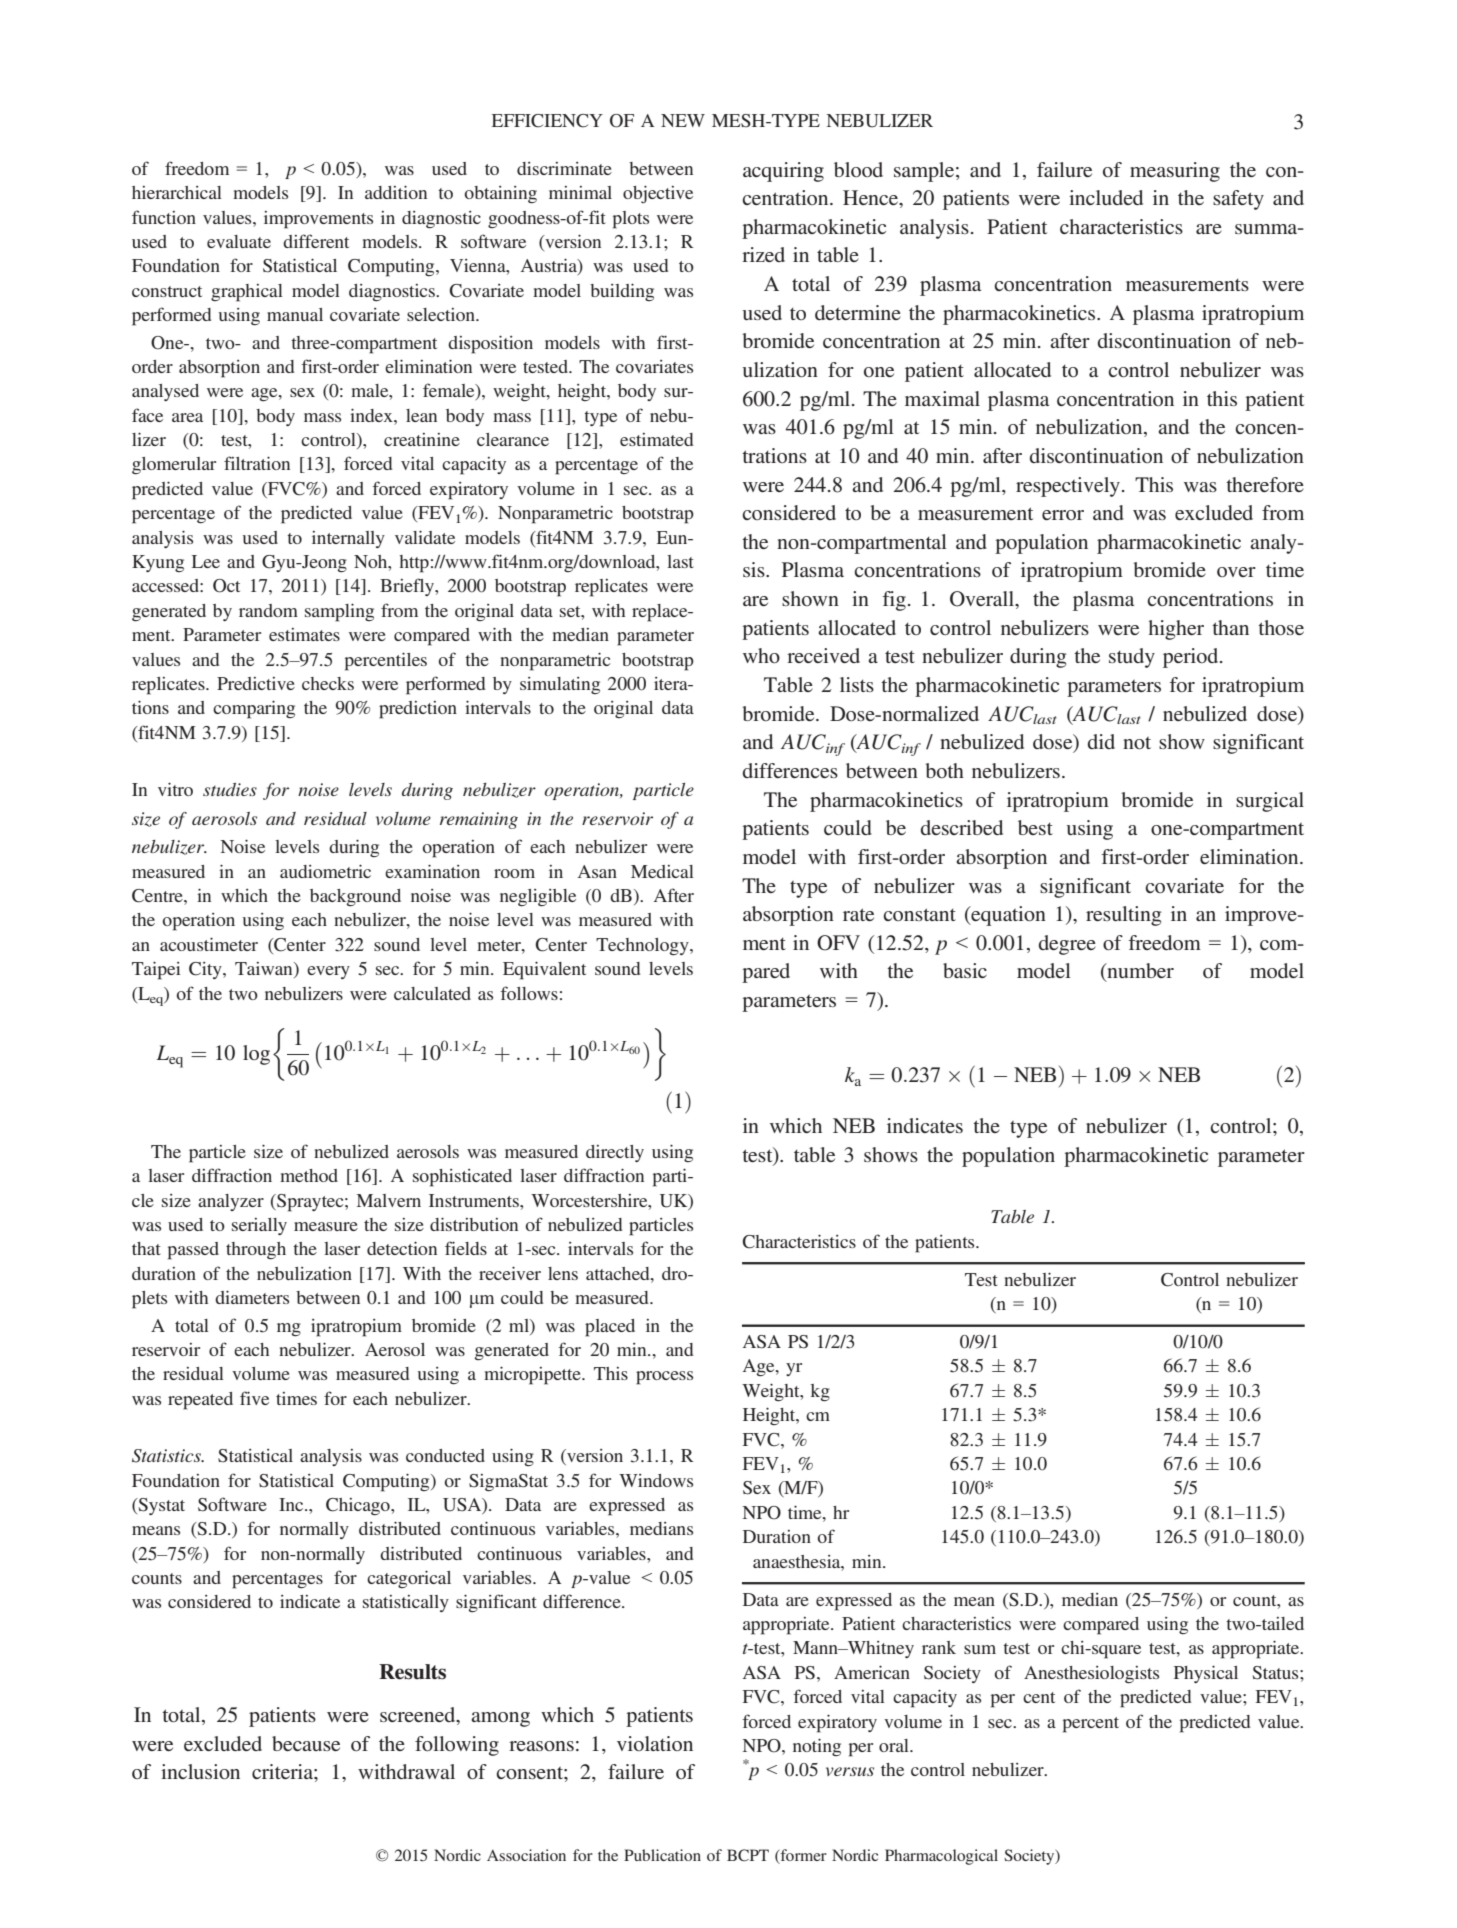  What do you see at coordinates (316, 241) in the screenshot?
I see `different` at bounding box center [316, 241].
